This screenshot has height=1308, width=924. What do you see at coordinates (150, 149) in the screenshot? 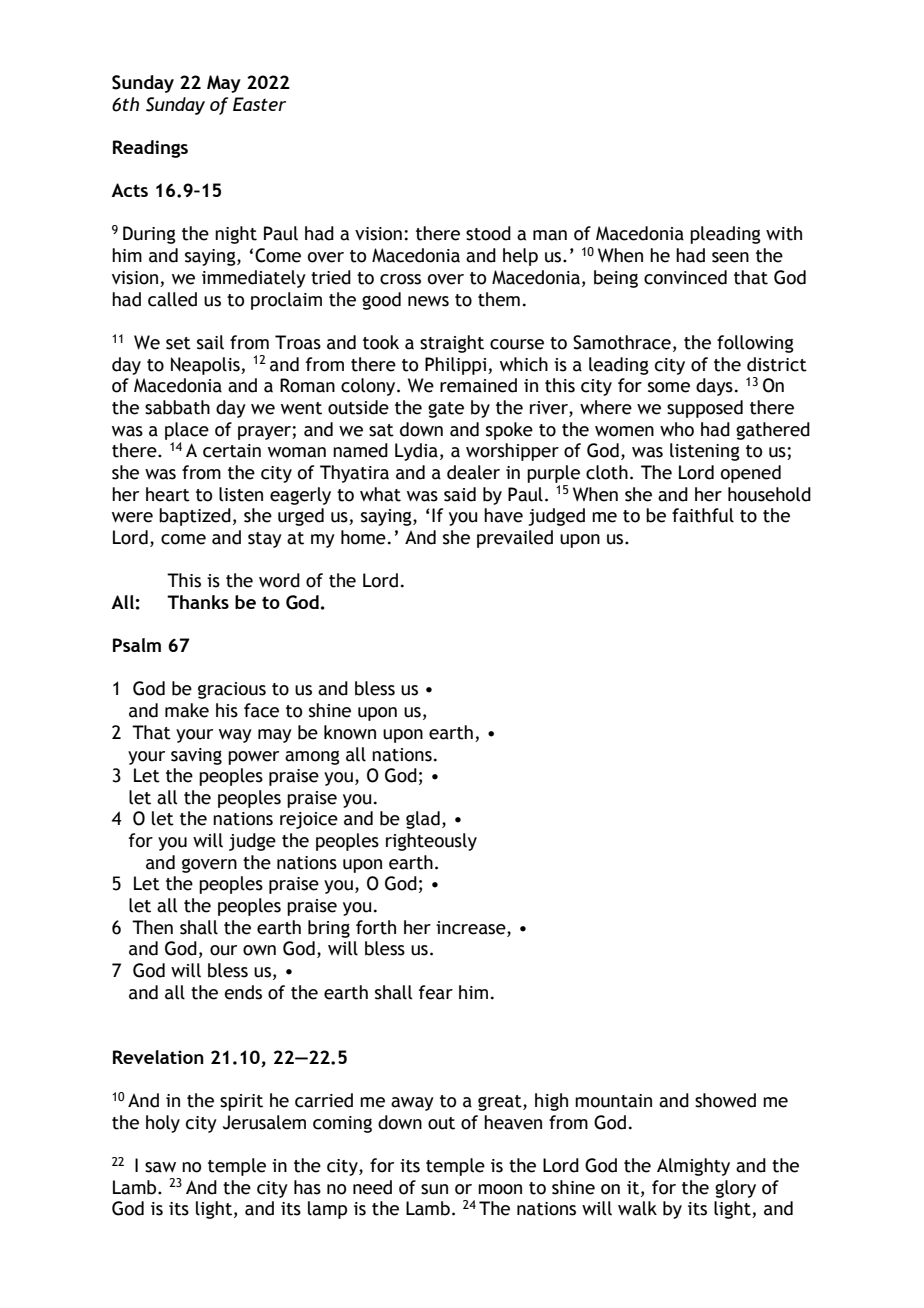
I see `Readings` at bounding box center [150, 149].
